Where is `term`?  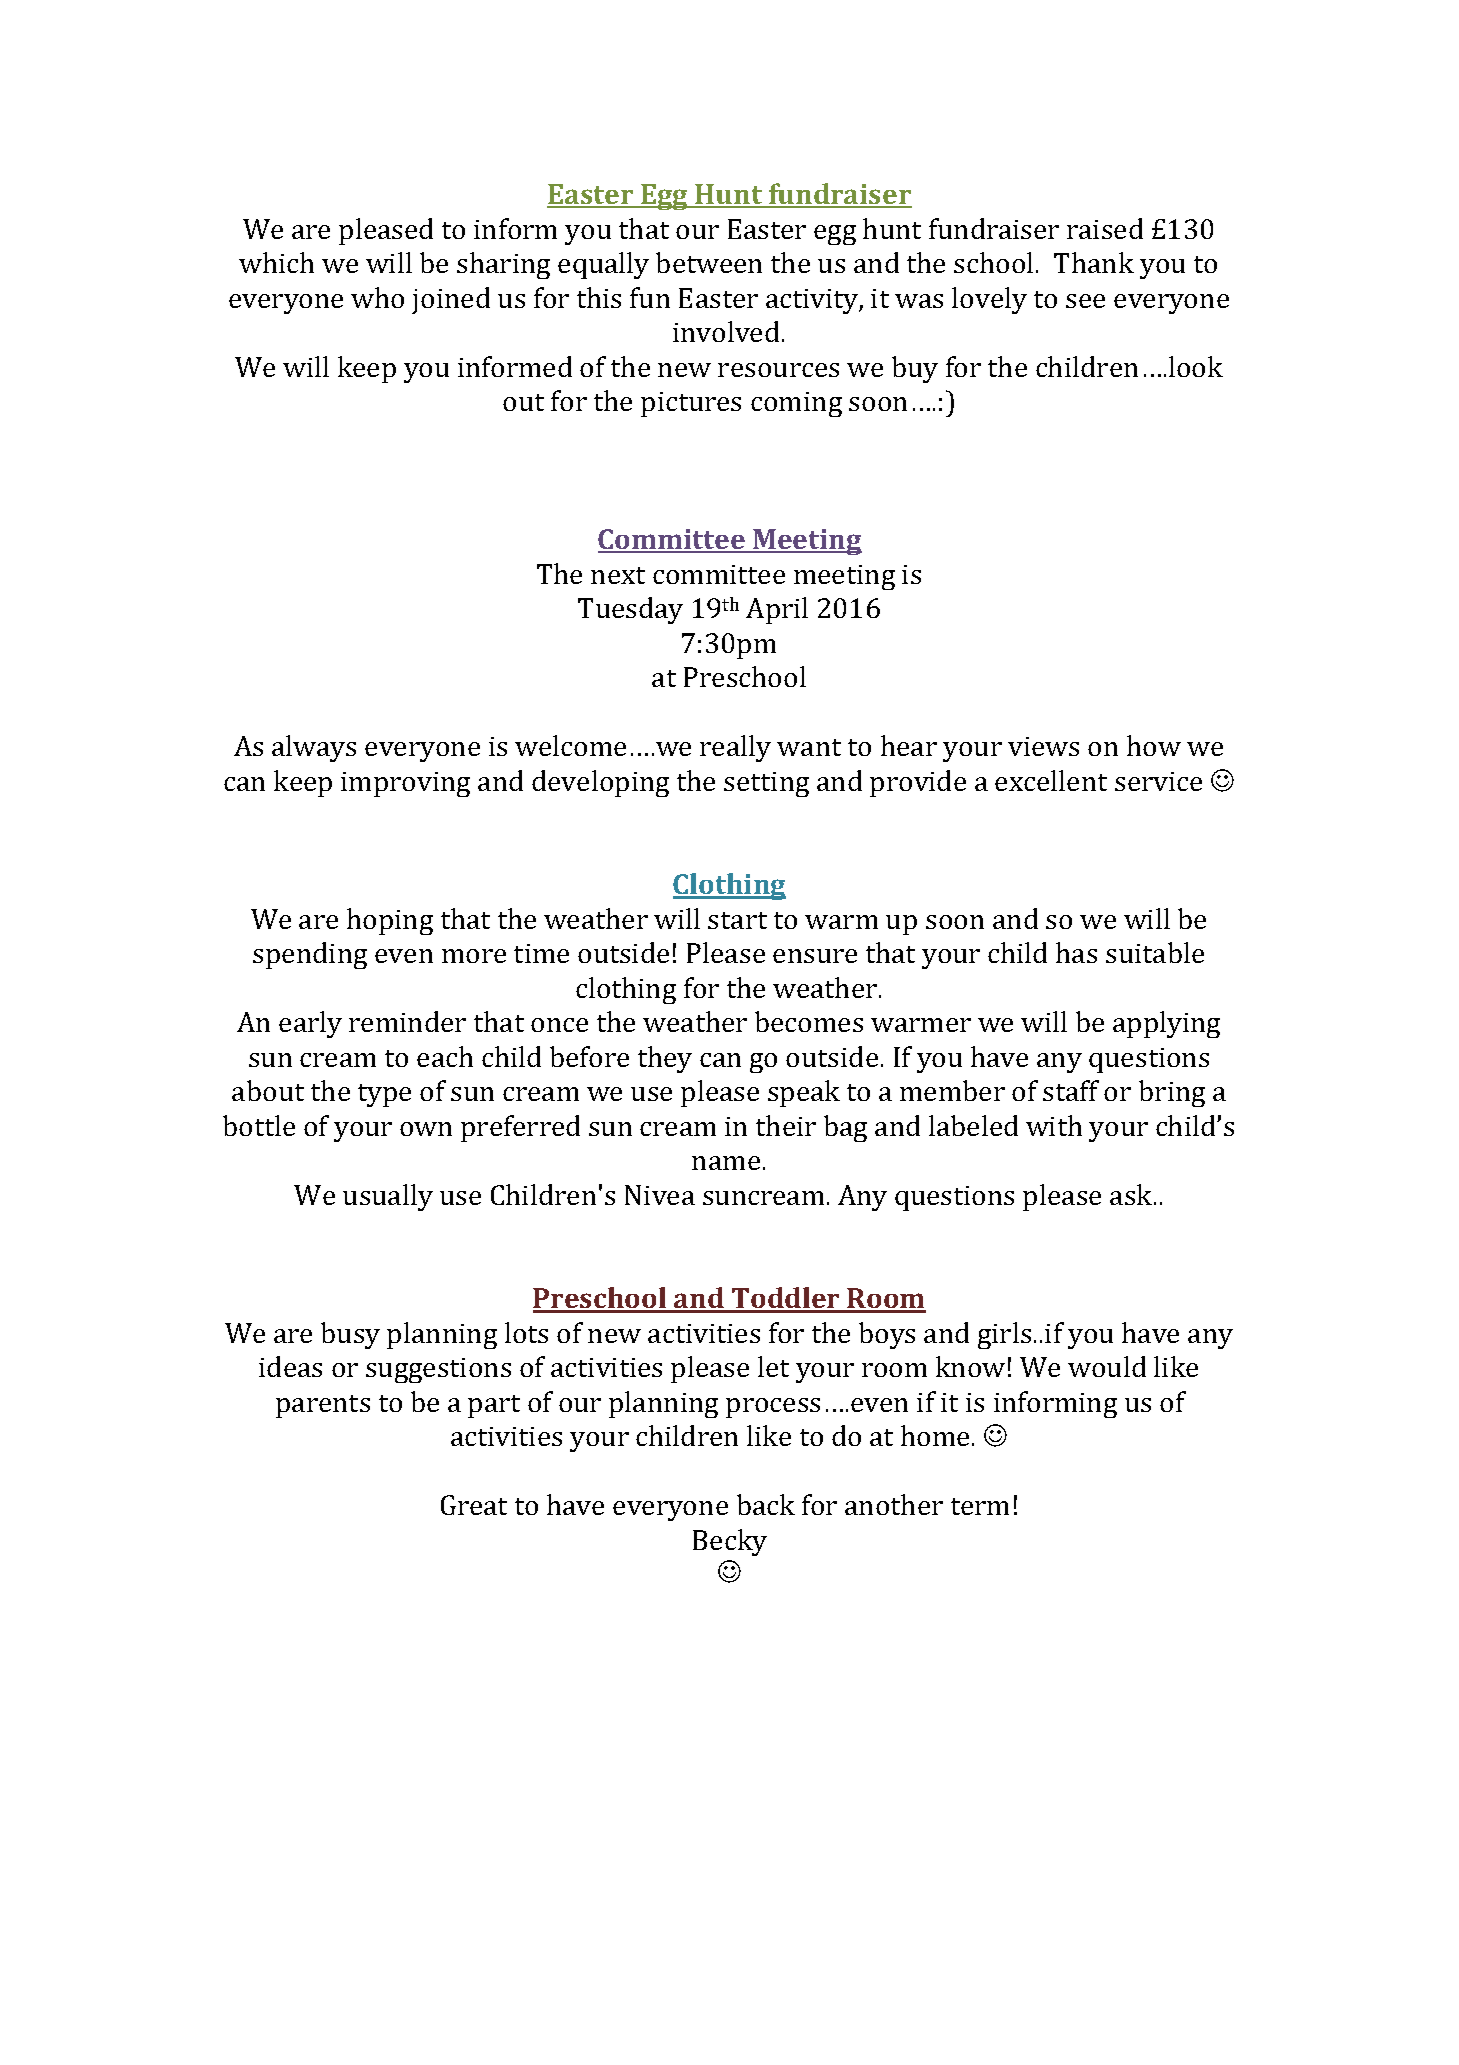
term is located at coordinates (980, 1506).
